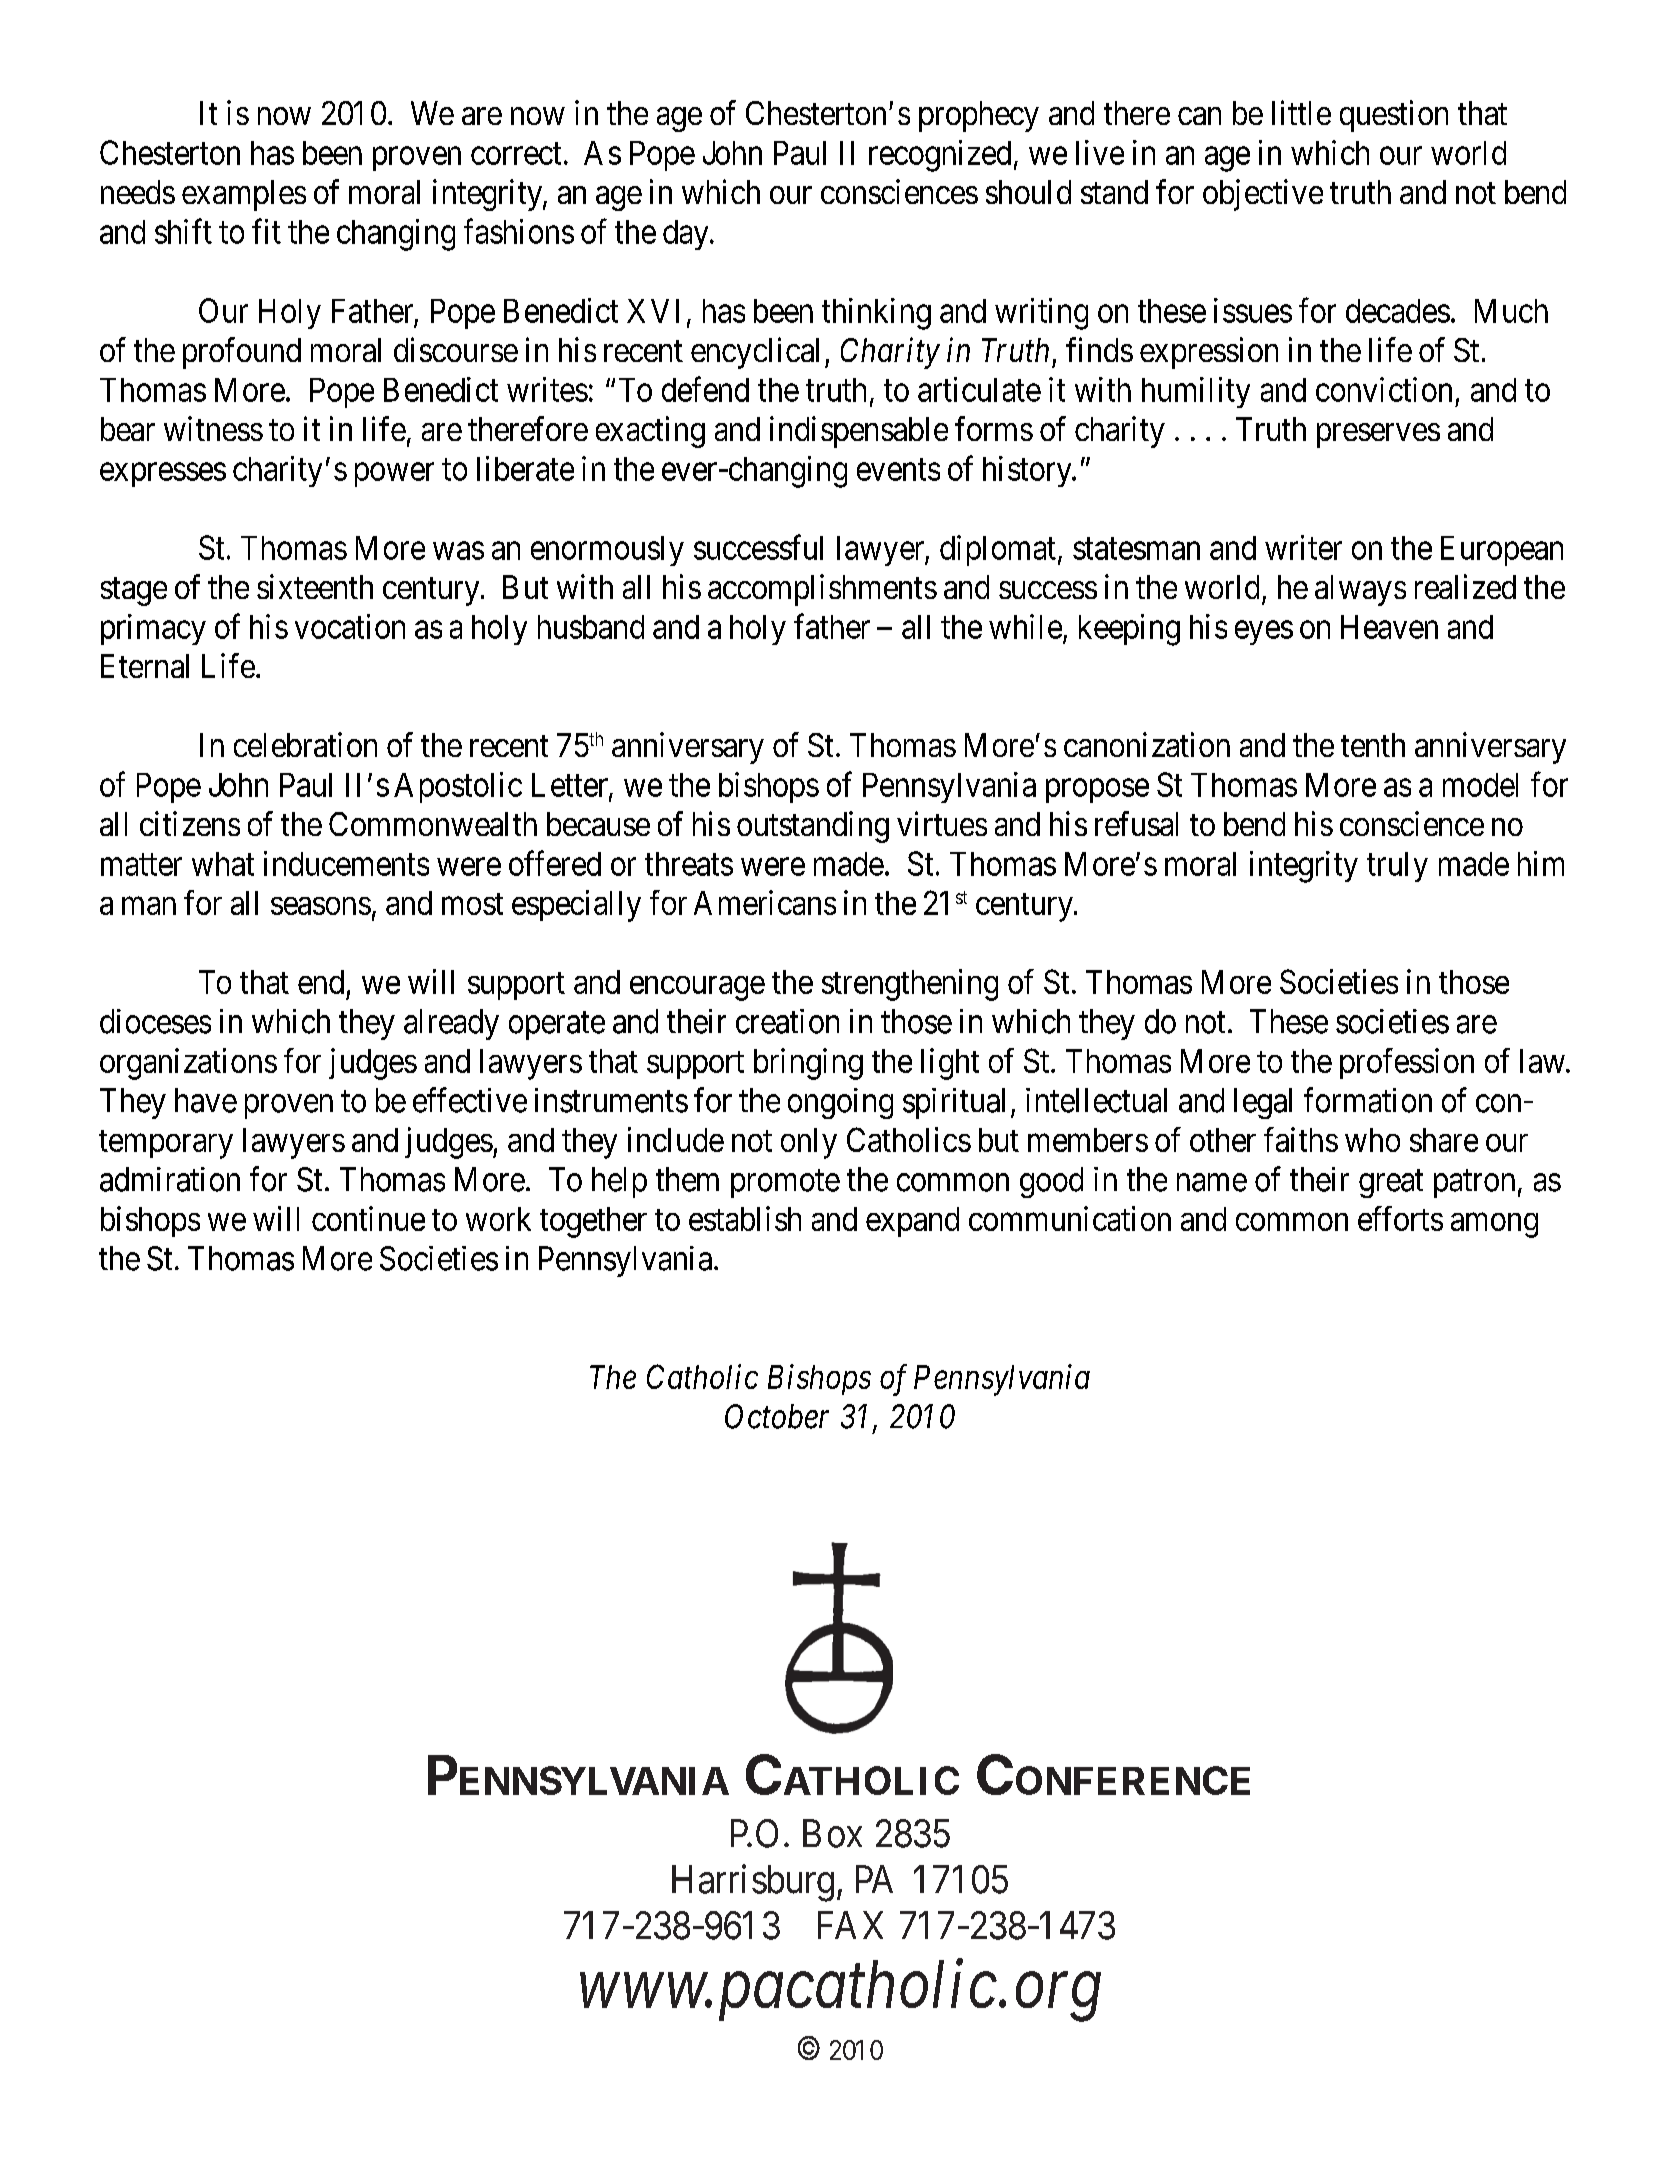  What do you see at coordinates (940, 156) in the screenshot?
I see `recognized` at bounding box center [940, 156].
